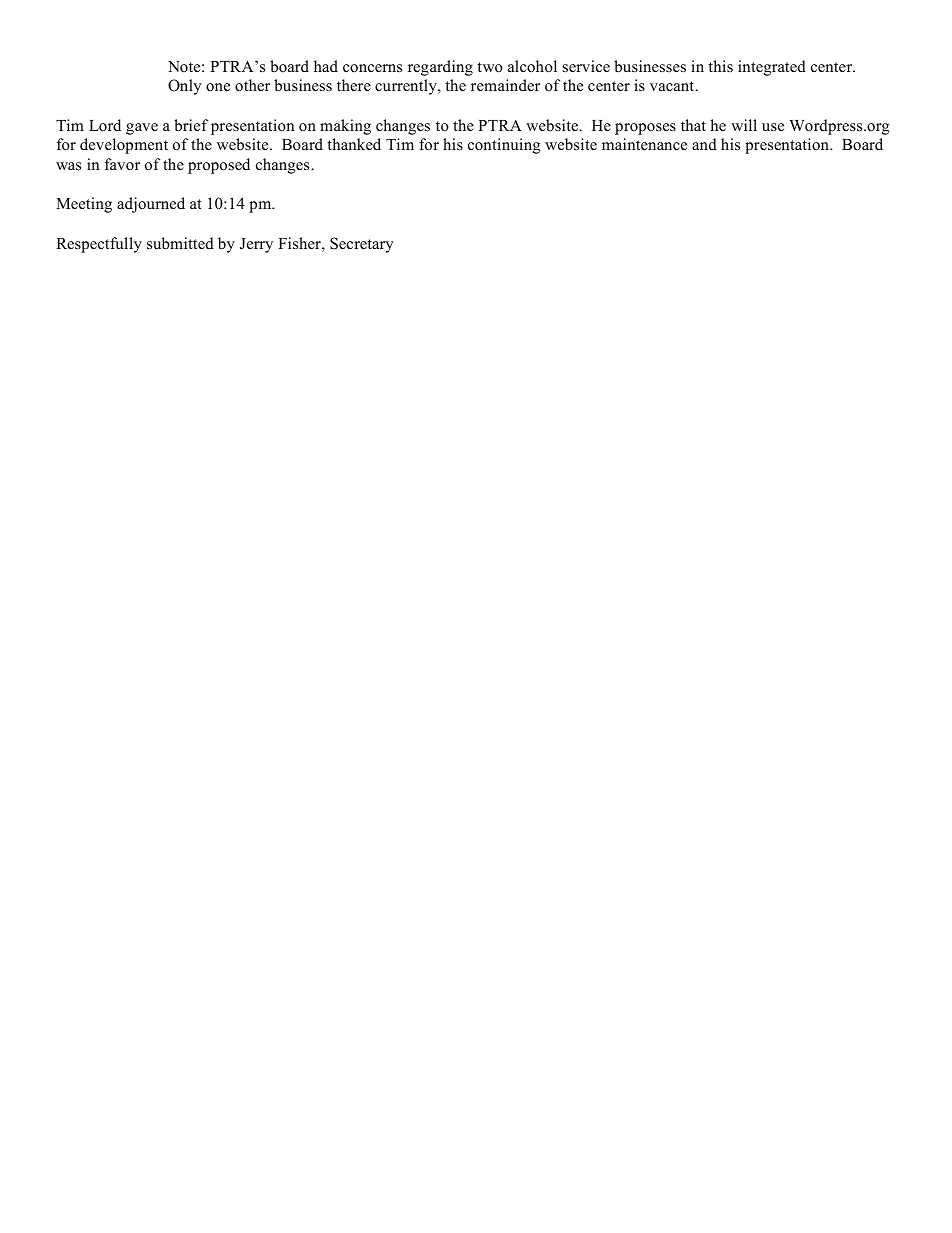 Image resolution: width=952 pixels, height=1233 pixels. Describe the element at coordinates (122, 164) in the screenshot. I see `favor` at that location.
